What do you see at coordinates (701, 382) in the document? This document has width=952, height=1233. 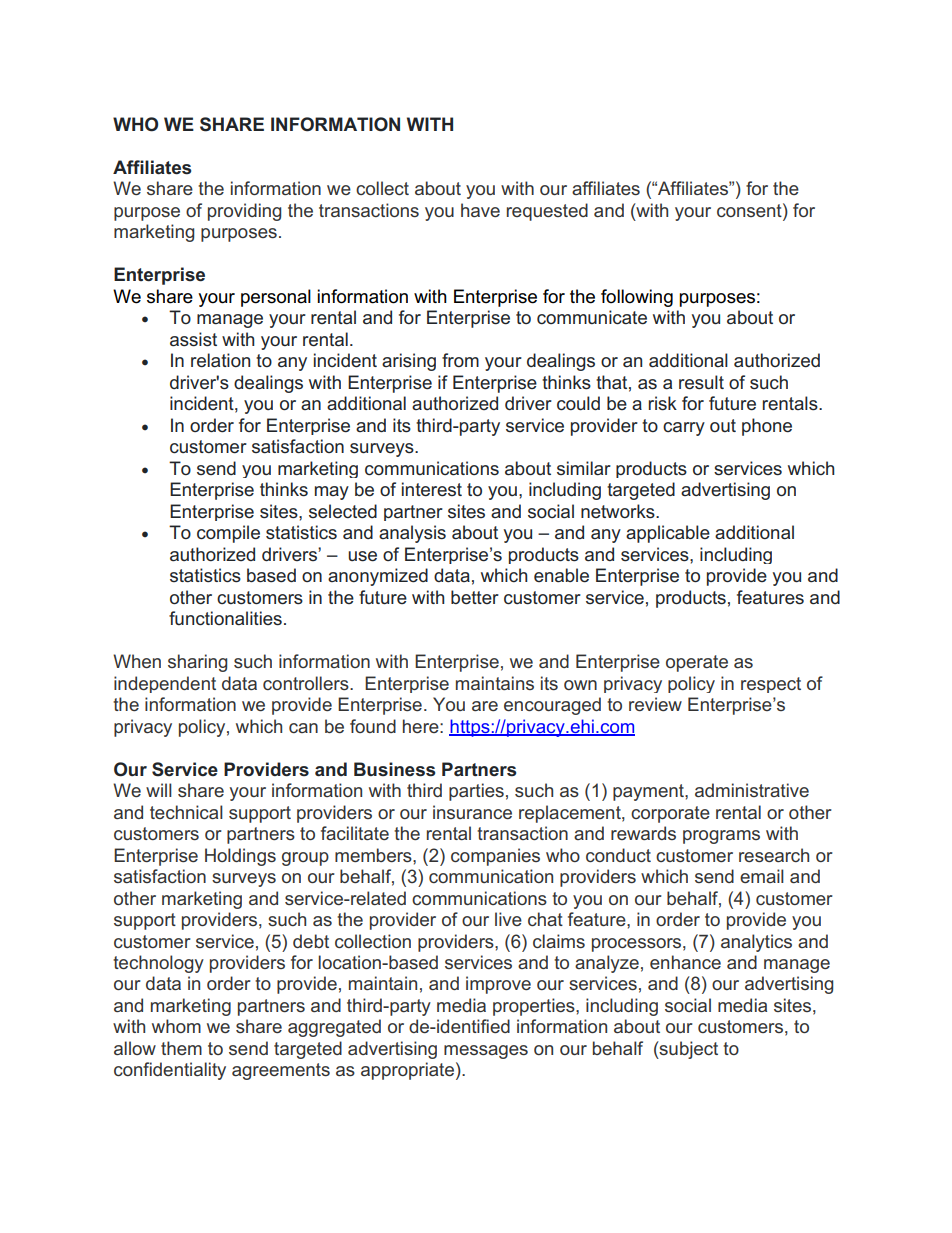 I see `result` at bounding box center [701, 382].
